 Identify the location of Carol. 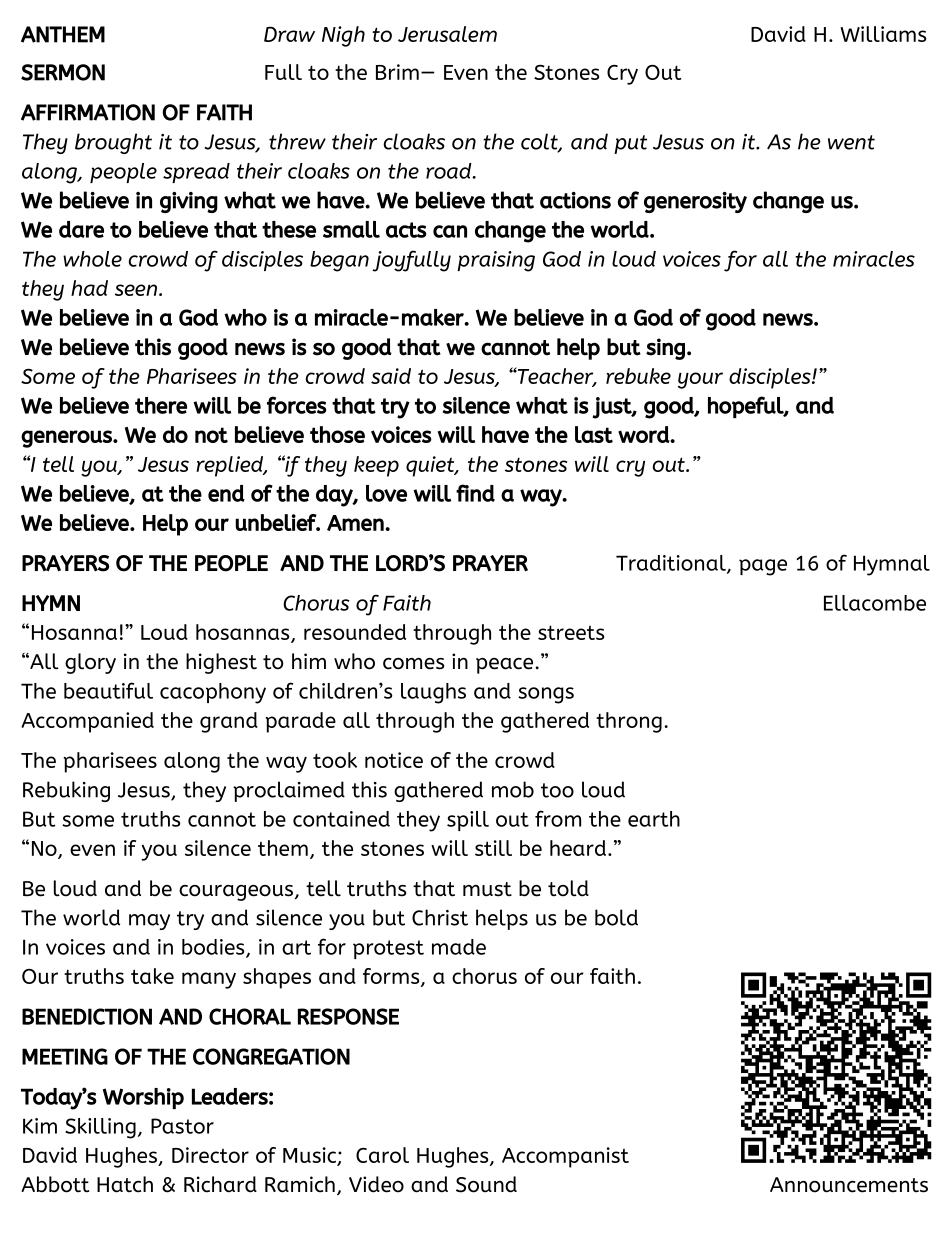
(382, 1155).
